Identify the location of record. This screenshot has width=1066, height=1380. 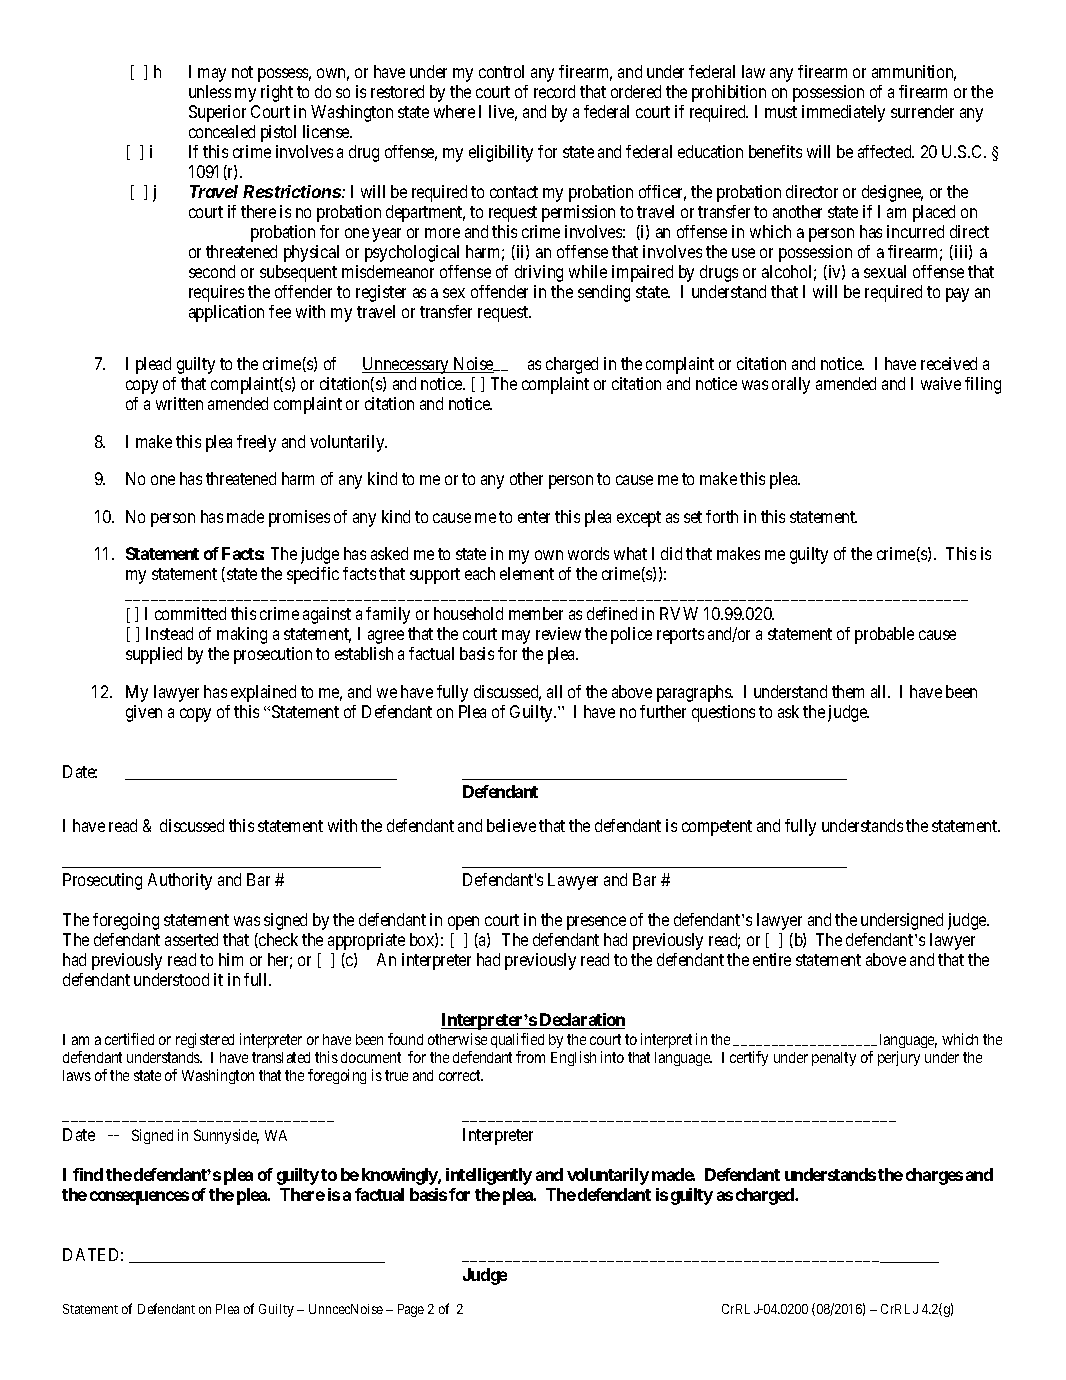
(554, 91).
